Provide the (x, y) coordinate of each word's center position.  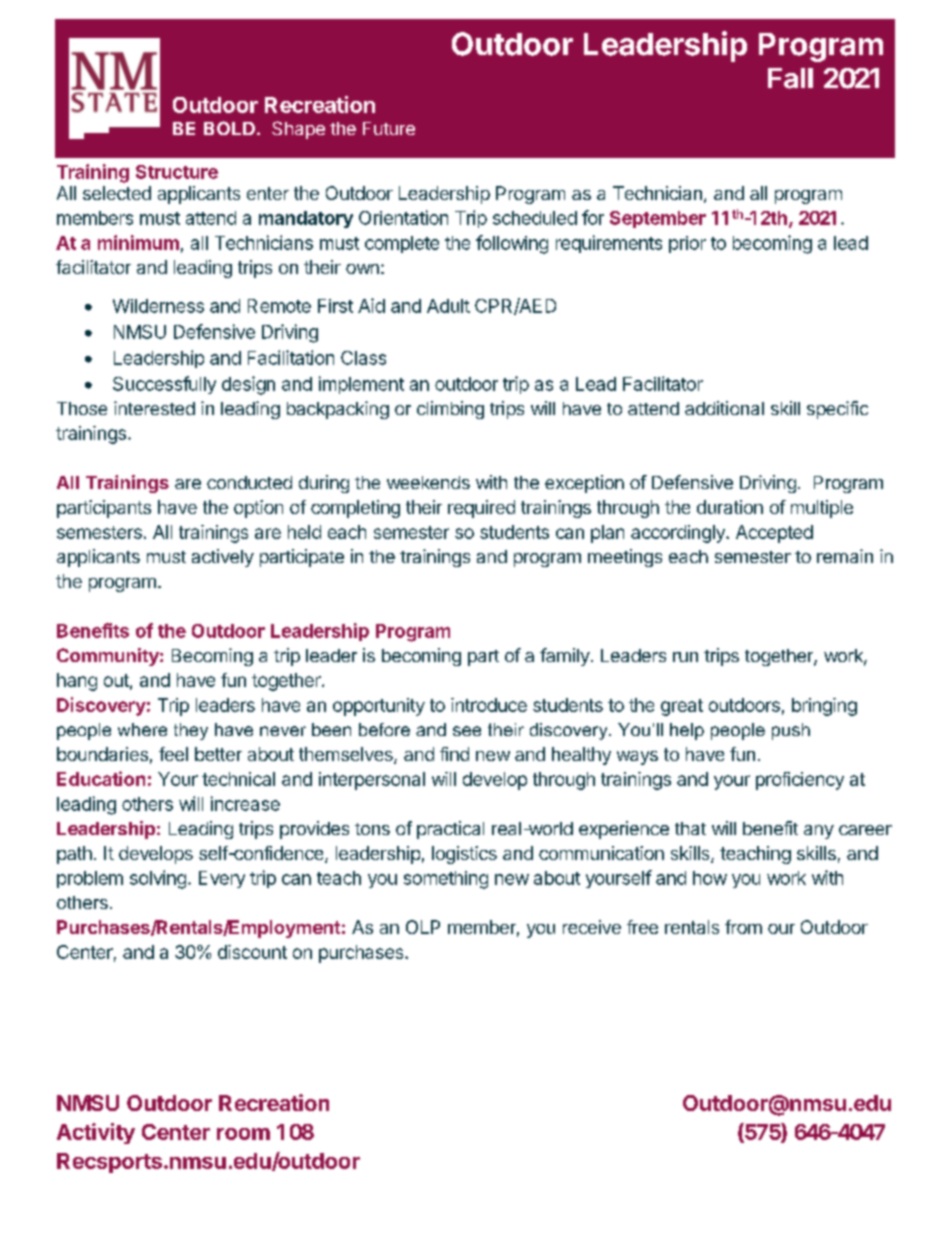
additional (724, 408)
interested (154, 408)
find (454, 754)
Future (389, 128)
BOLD (229, 128)
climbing (450, 410)
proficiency (800, 781)
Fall (790, 78)
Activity (96, 1133)
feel (173, 754)
